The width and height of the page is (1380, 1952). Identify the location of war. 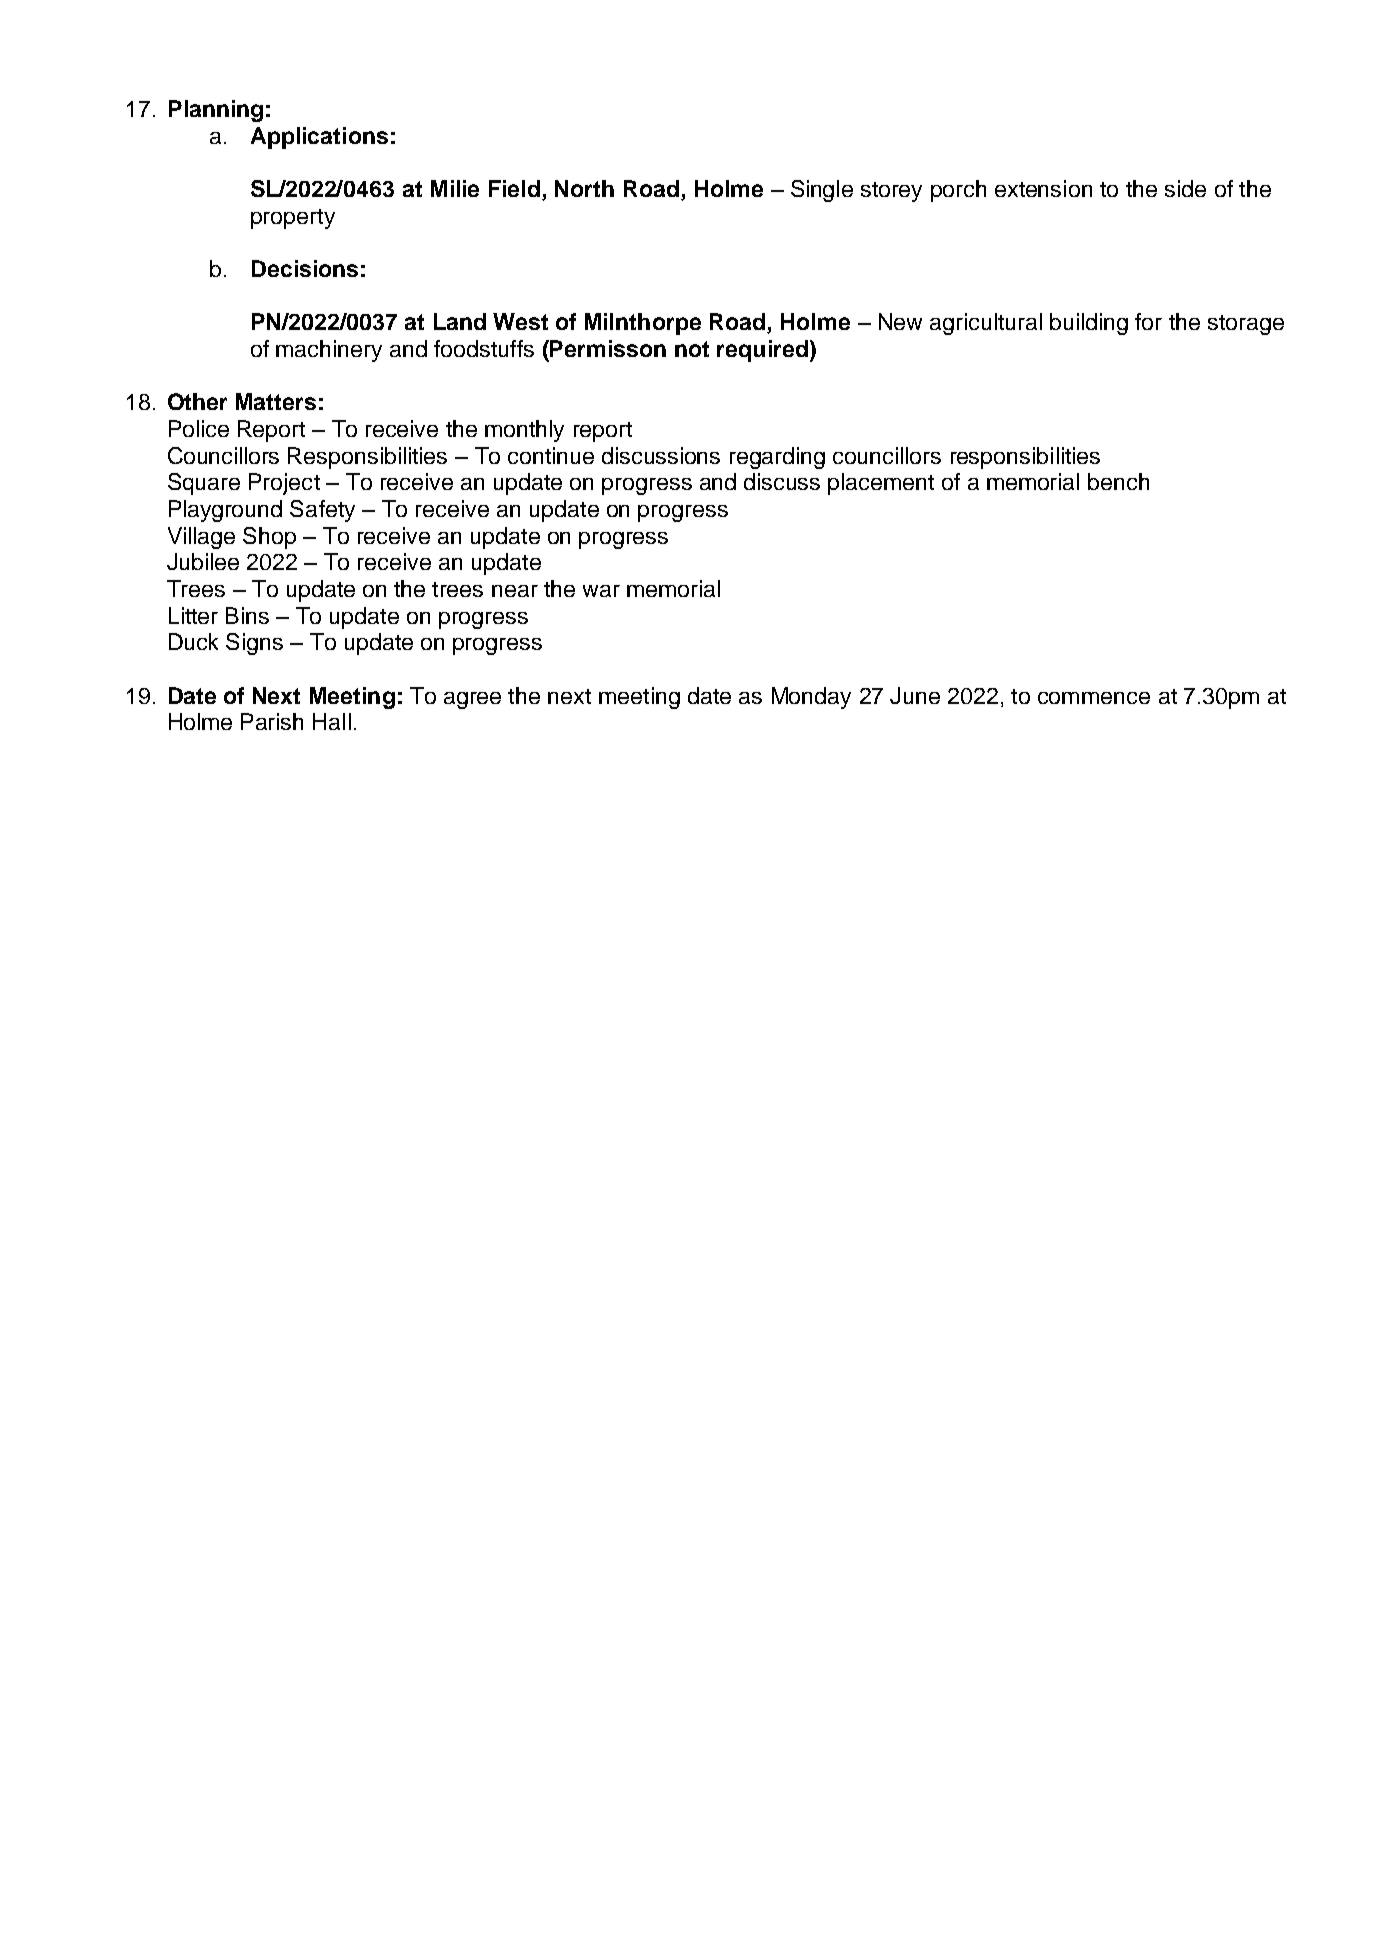
(601, 591).
